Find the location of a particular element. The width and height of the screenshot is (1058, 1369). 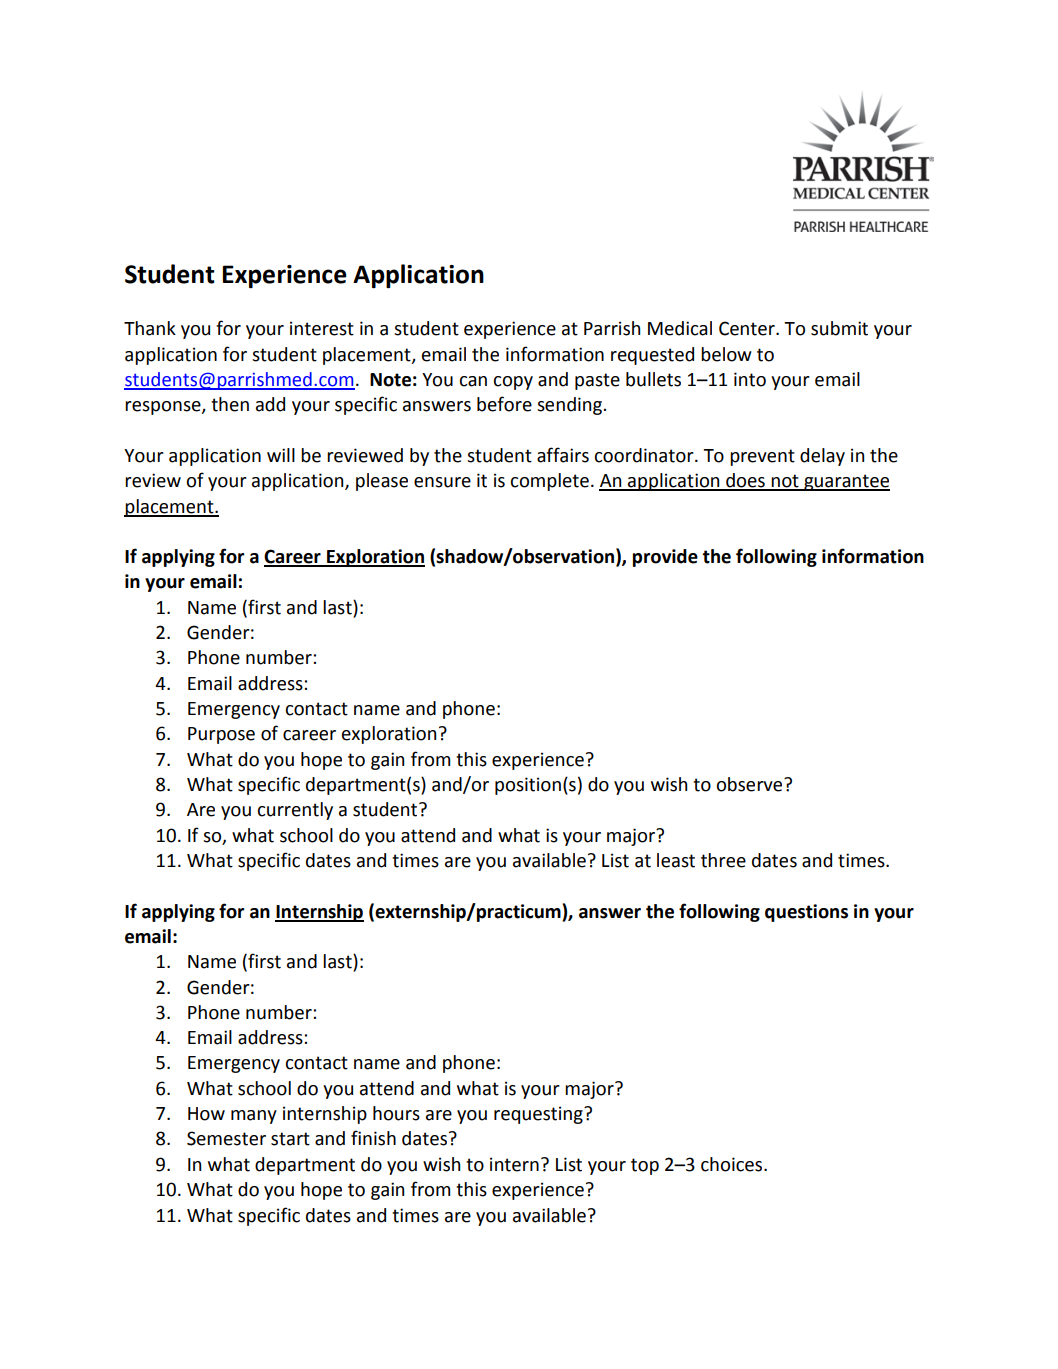

least is located at coordinates (676, 860).
